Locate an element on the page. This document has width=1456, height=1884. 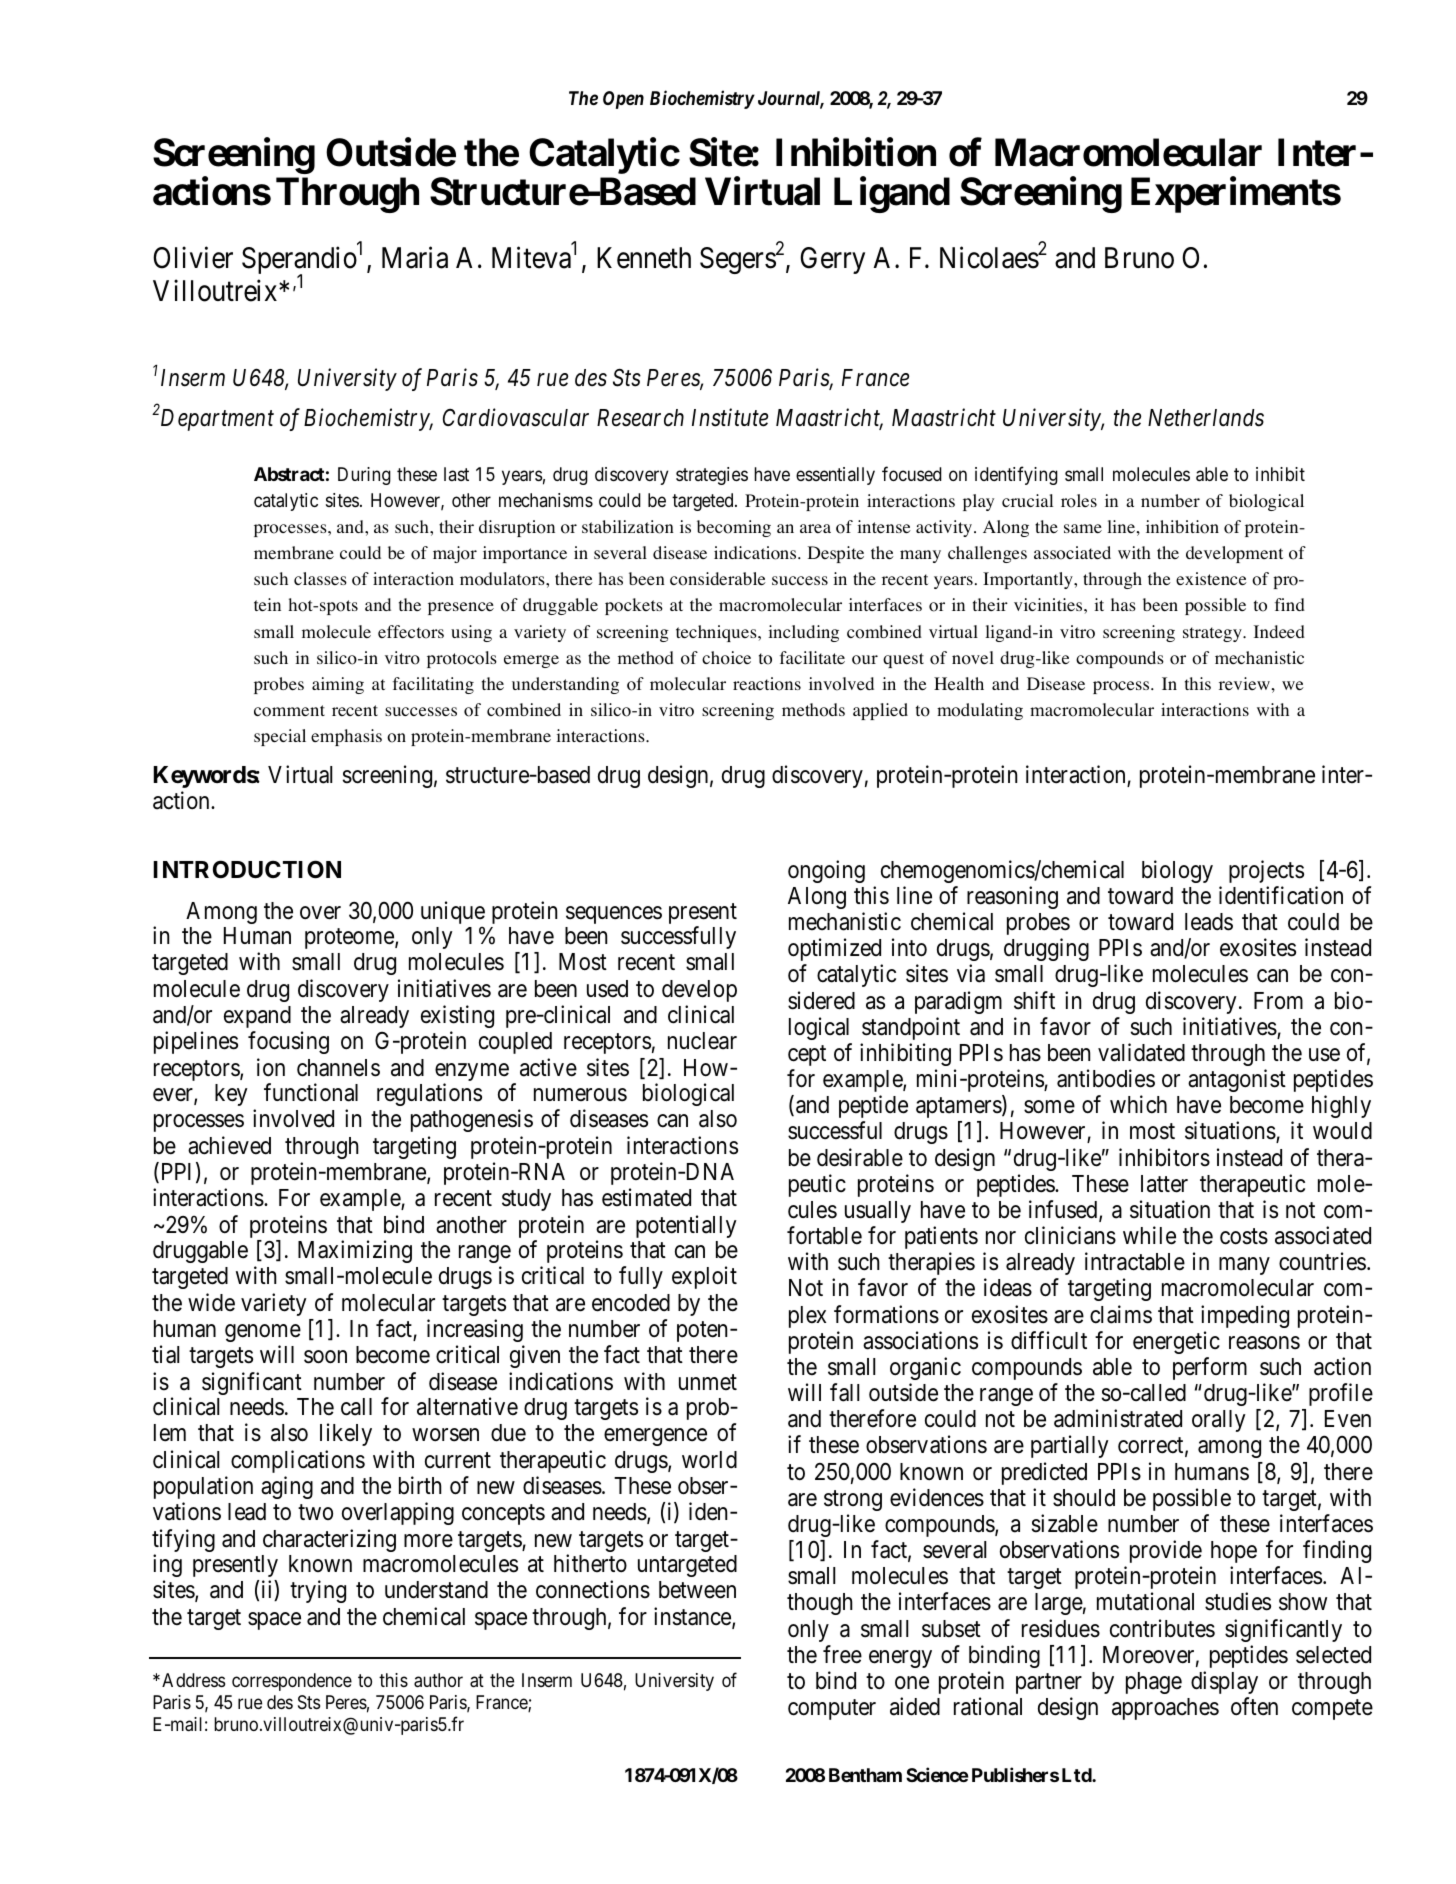
optimized is located at coordinates (834, 949).
